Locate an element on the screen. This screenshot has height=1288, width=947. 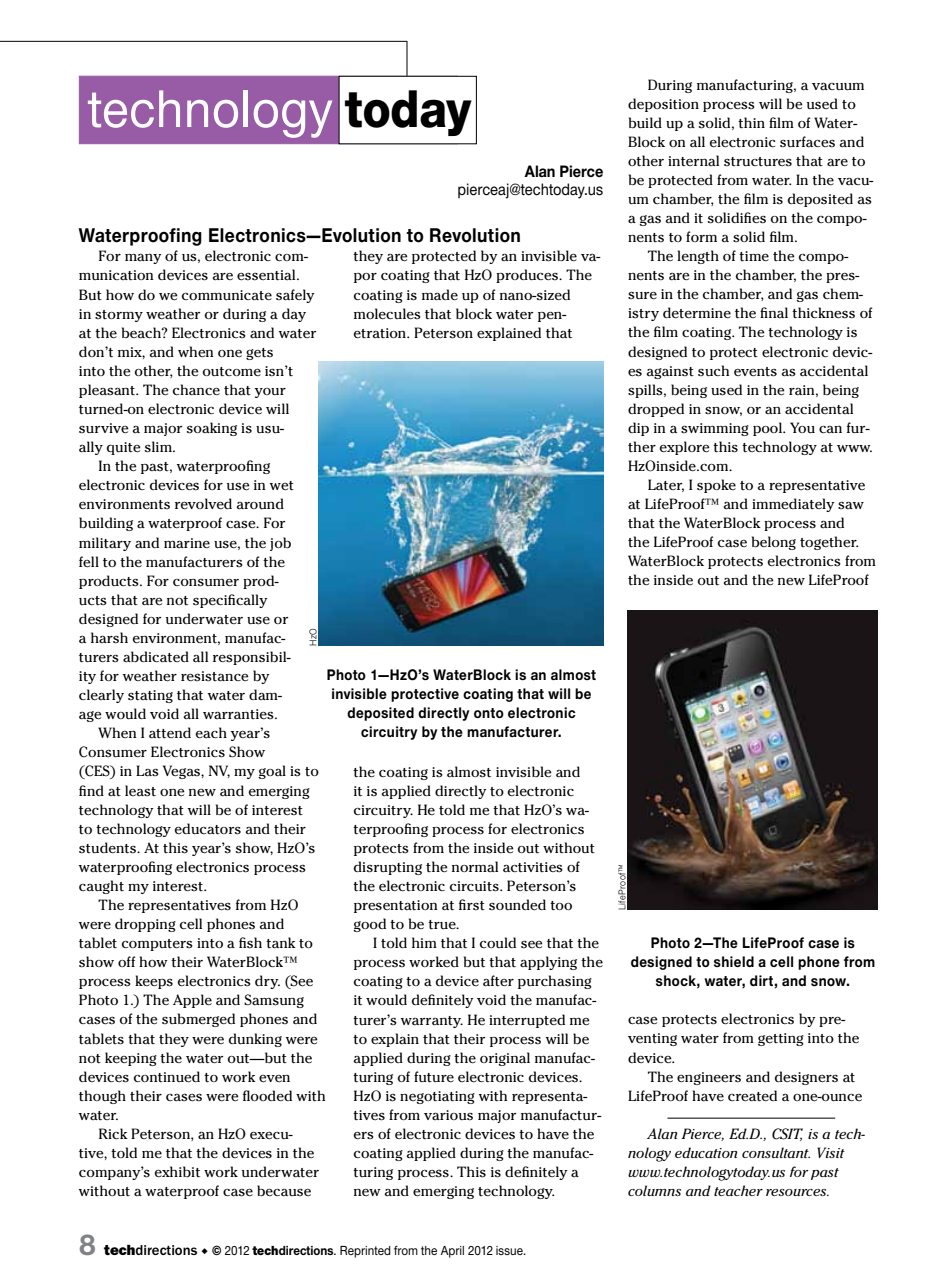
deposition is located at coordinates (663, 105).
